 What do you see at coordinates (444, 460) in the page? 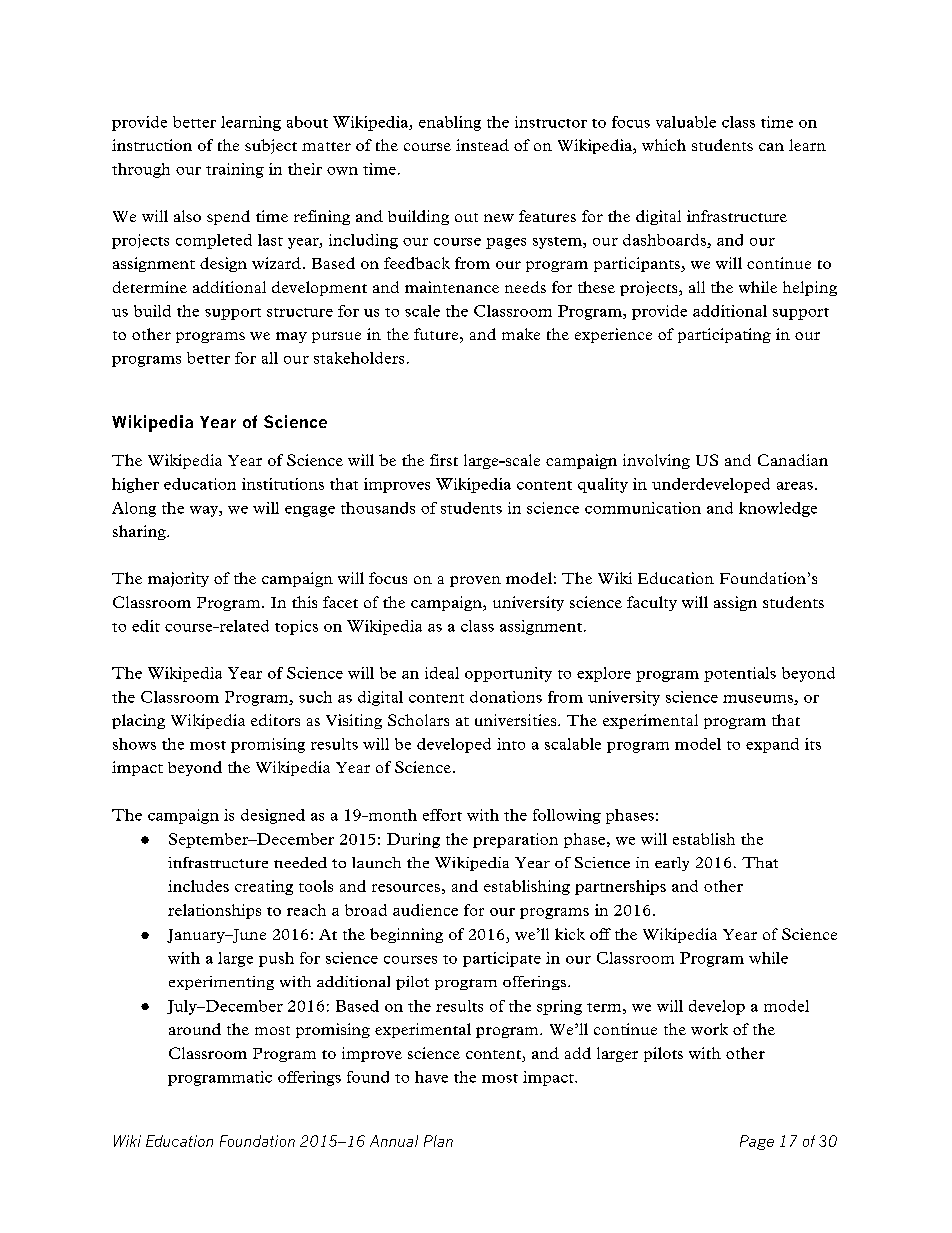
I see `first` at bounding box center [444, 460].
